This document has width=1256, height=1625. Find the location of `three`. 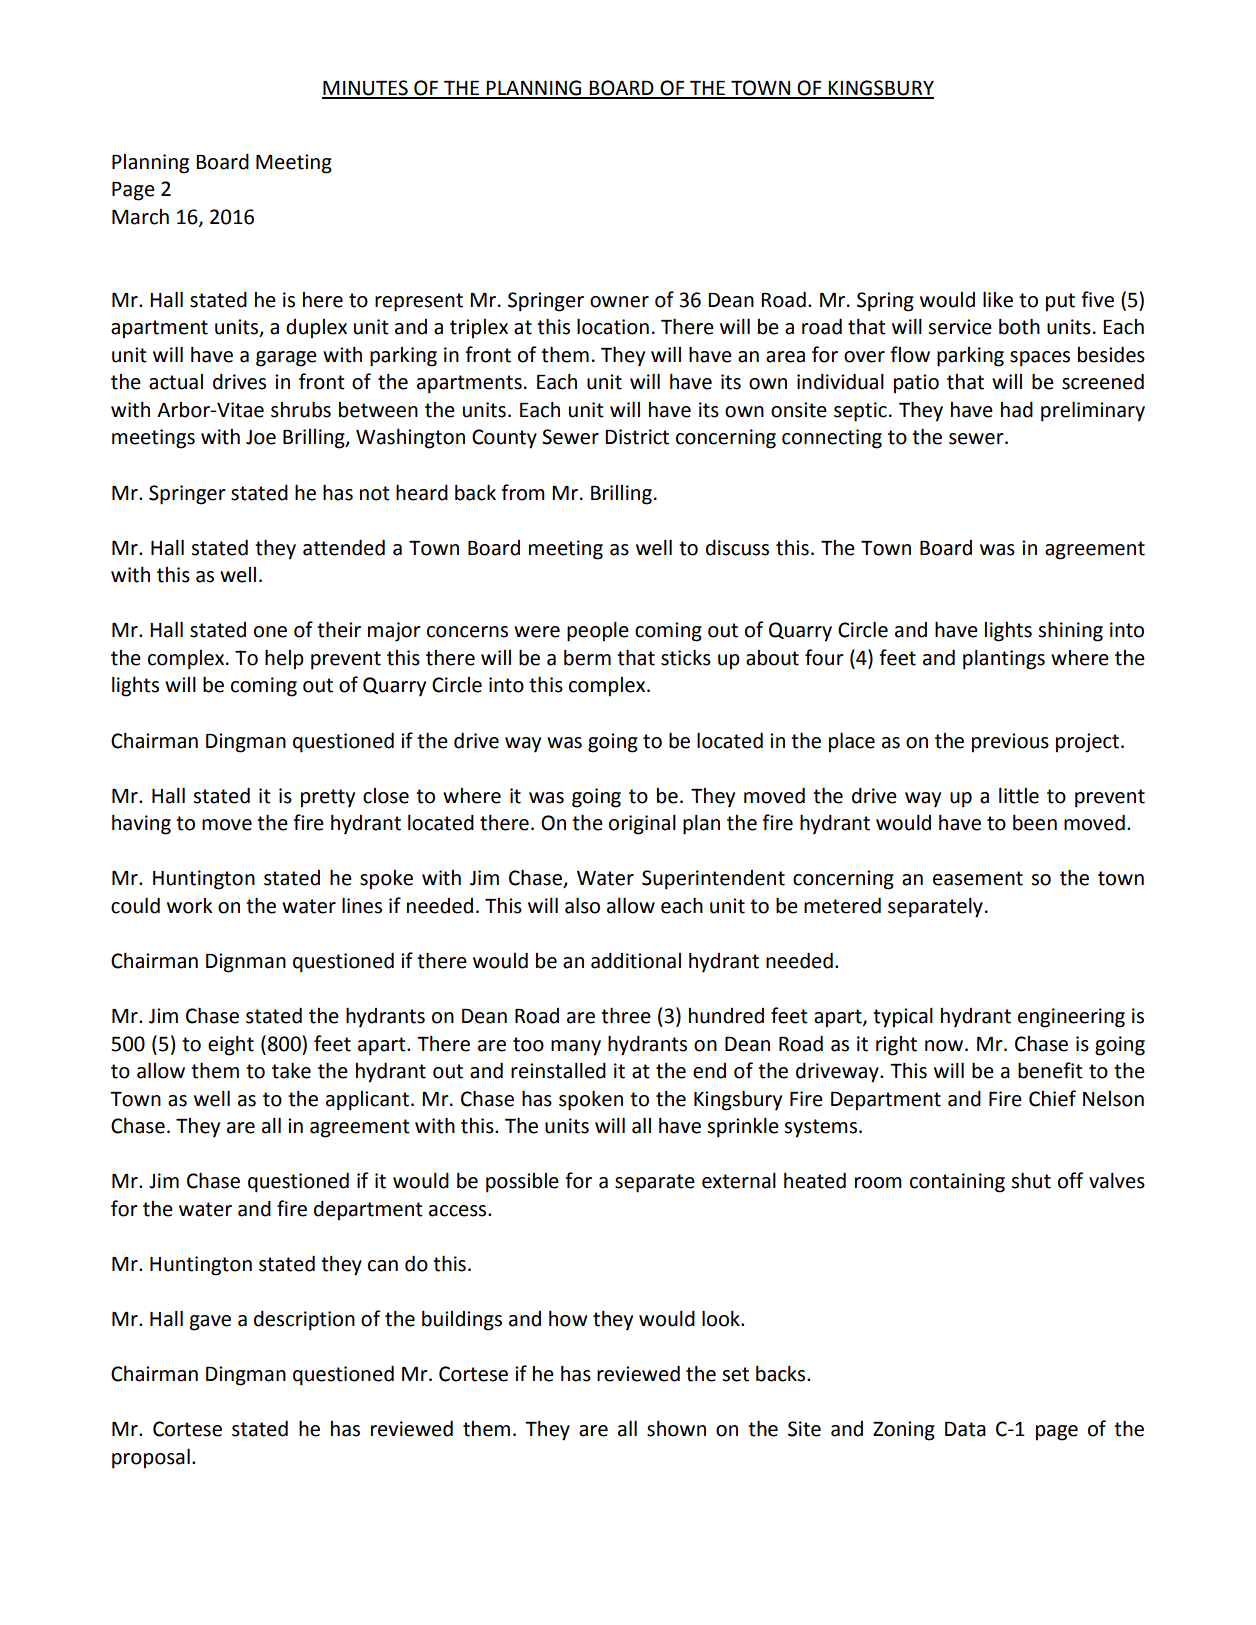

three is located at coordinates (626, 1015).
